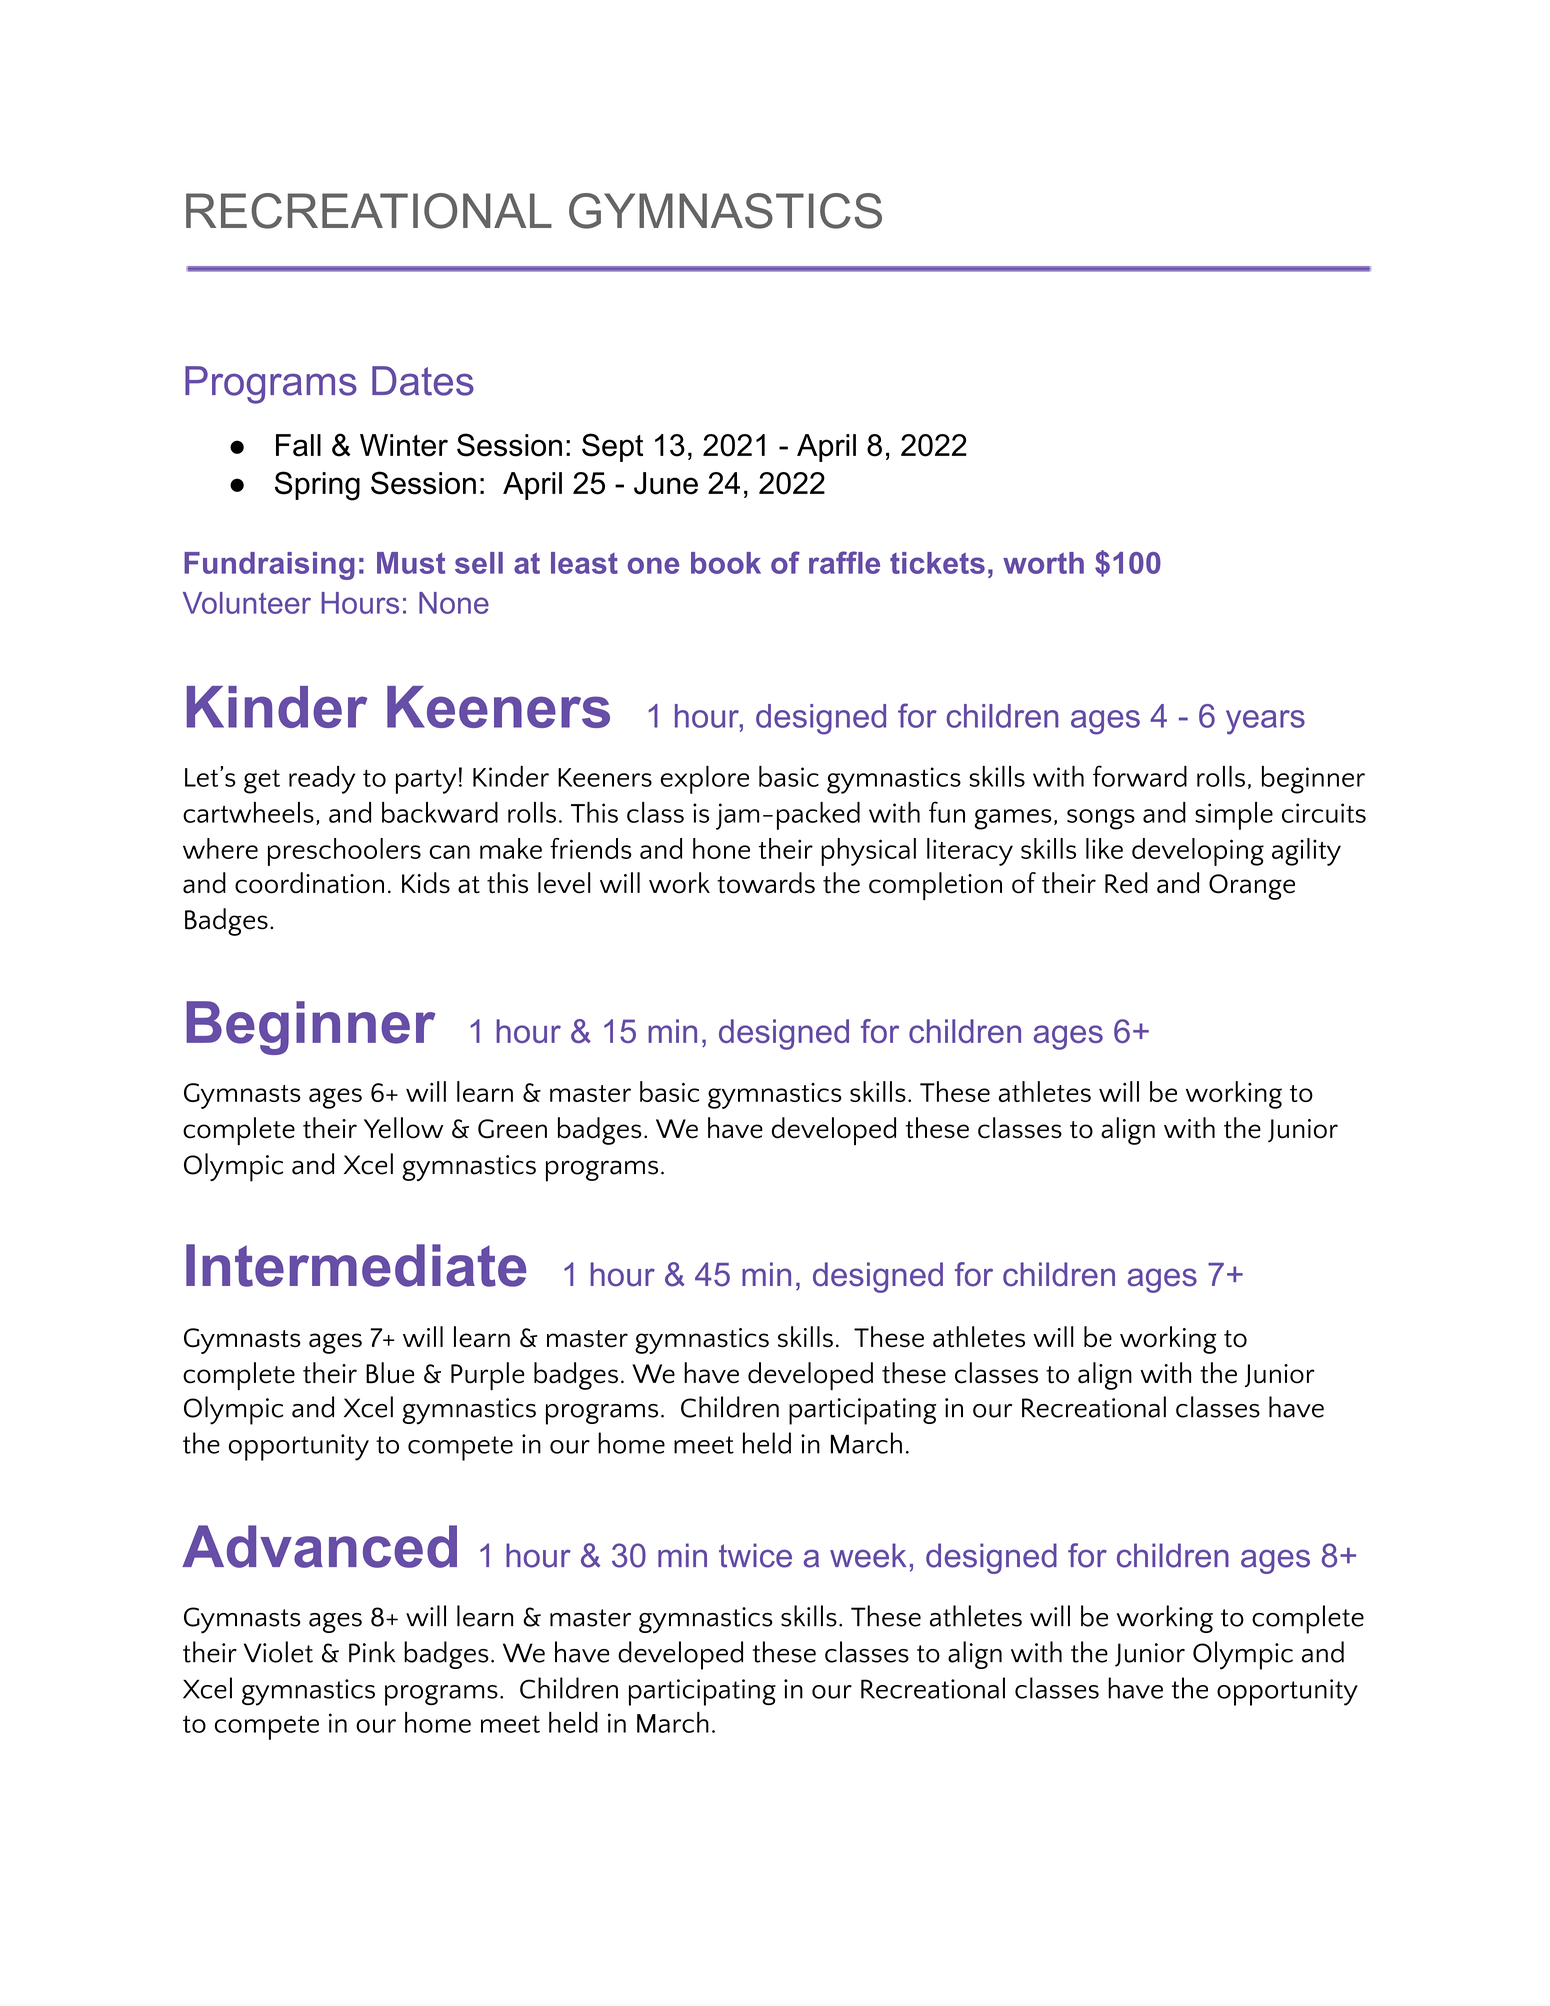  Describe the element at coordinates (755, 1555) in the screenshot. I see `twice` at that location.
